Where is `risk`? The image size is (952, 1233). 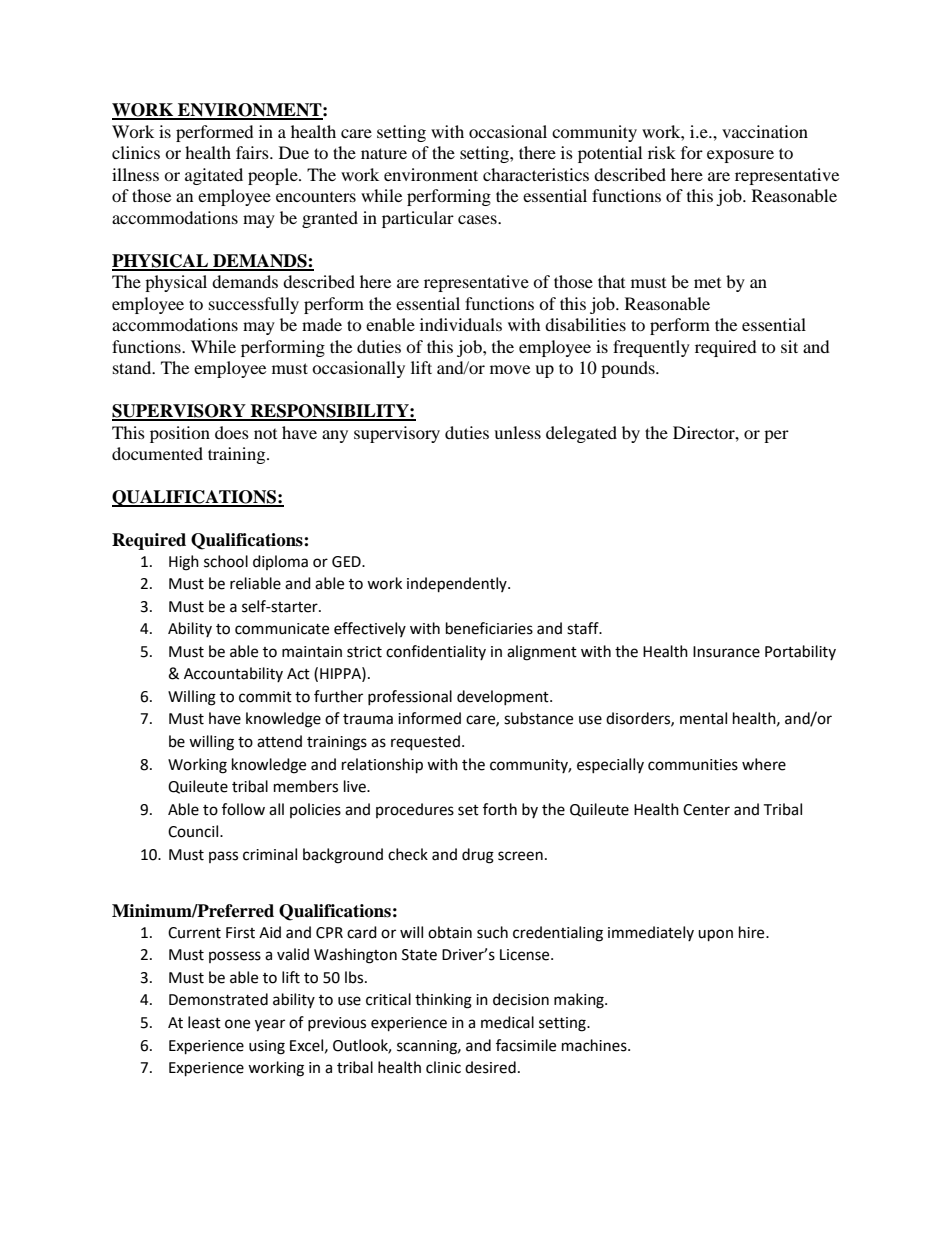 risk is located at coordinates (662, 152).
